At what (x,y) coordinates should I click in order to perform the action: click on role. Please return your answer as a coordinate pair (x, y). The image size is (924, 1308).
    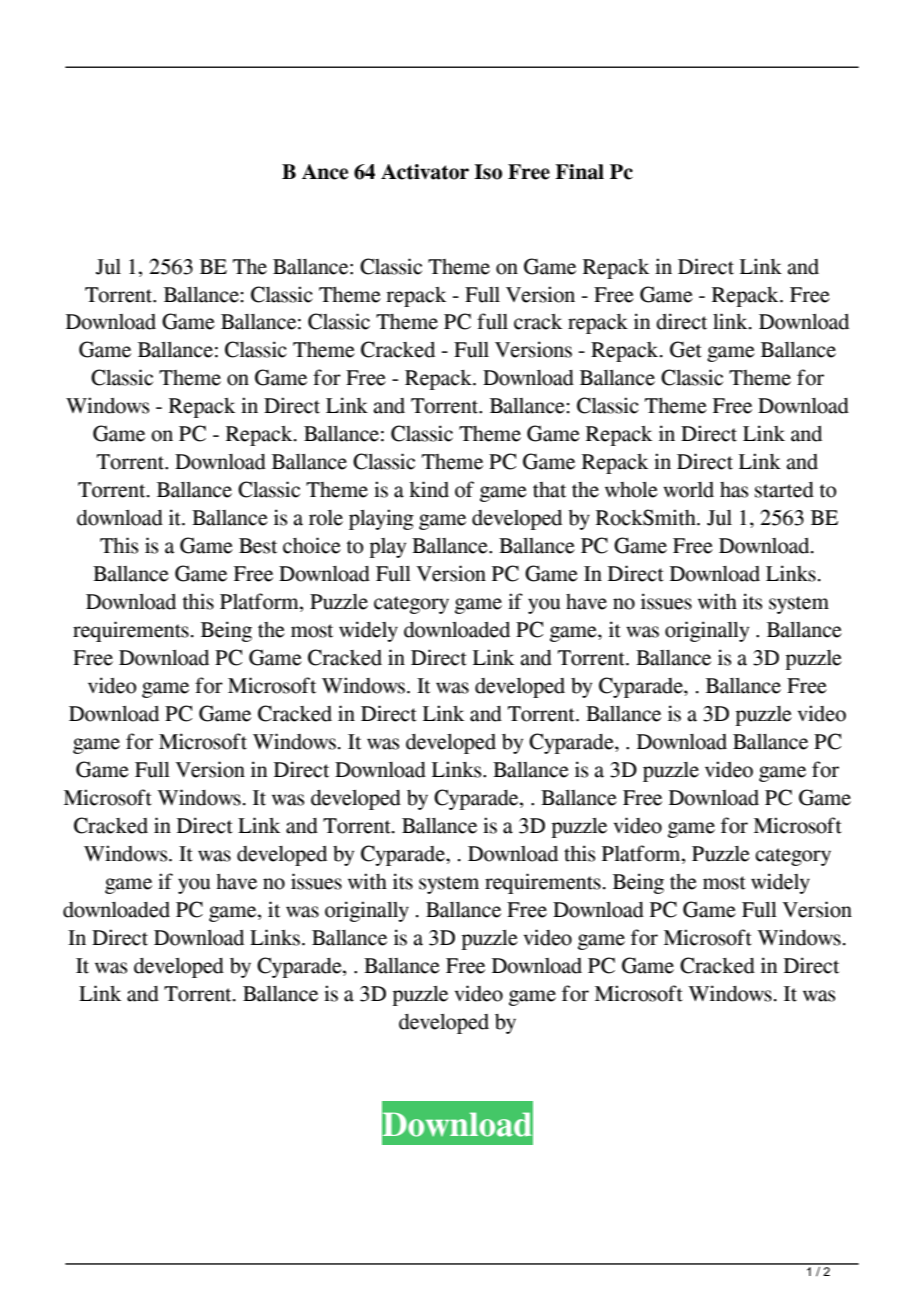
    Looking at the image, I should click on (326, 518).
